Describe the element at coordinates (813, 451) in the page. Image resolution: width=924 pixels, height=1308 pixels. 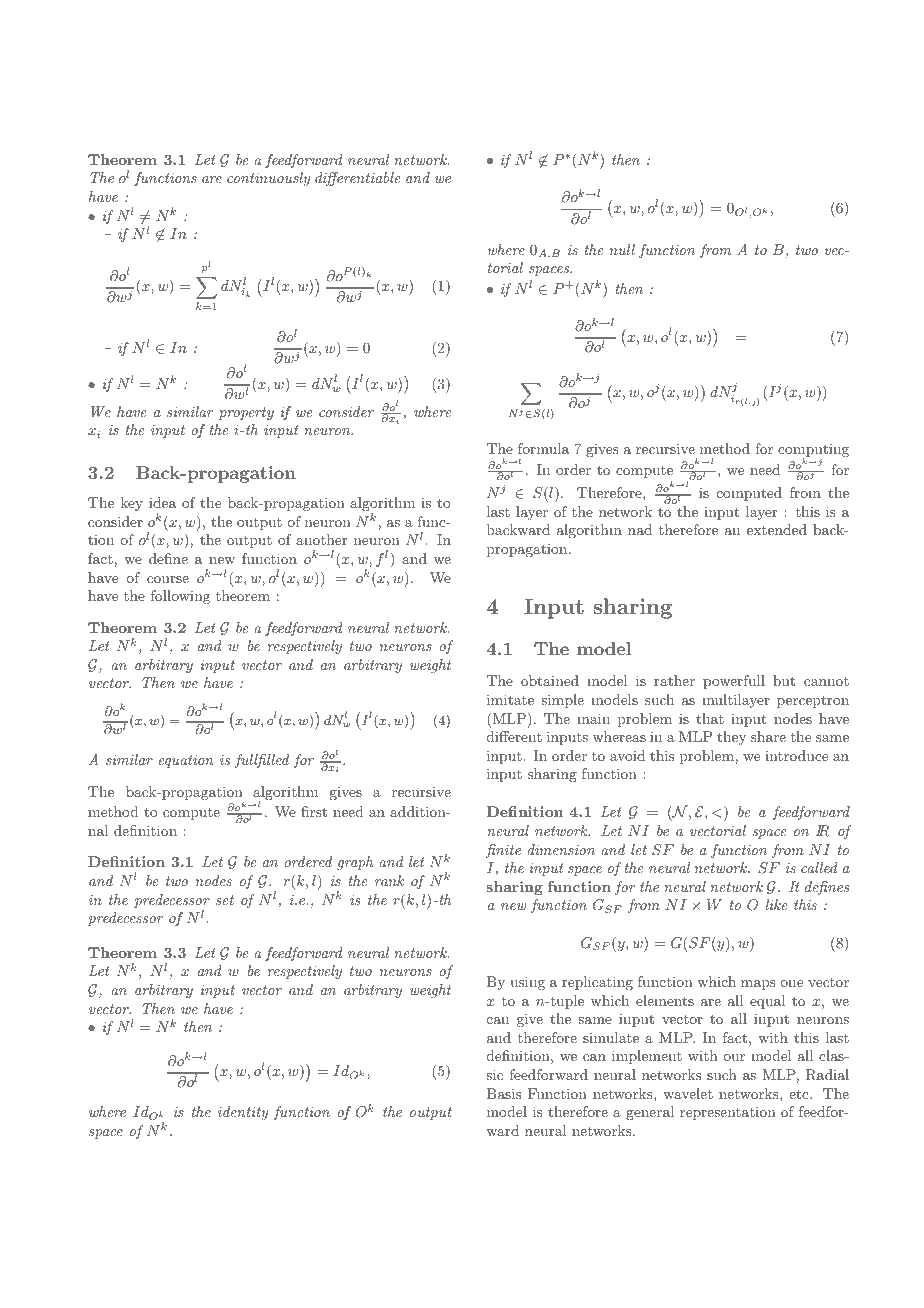
I see `computing` at that location.
